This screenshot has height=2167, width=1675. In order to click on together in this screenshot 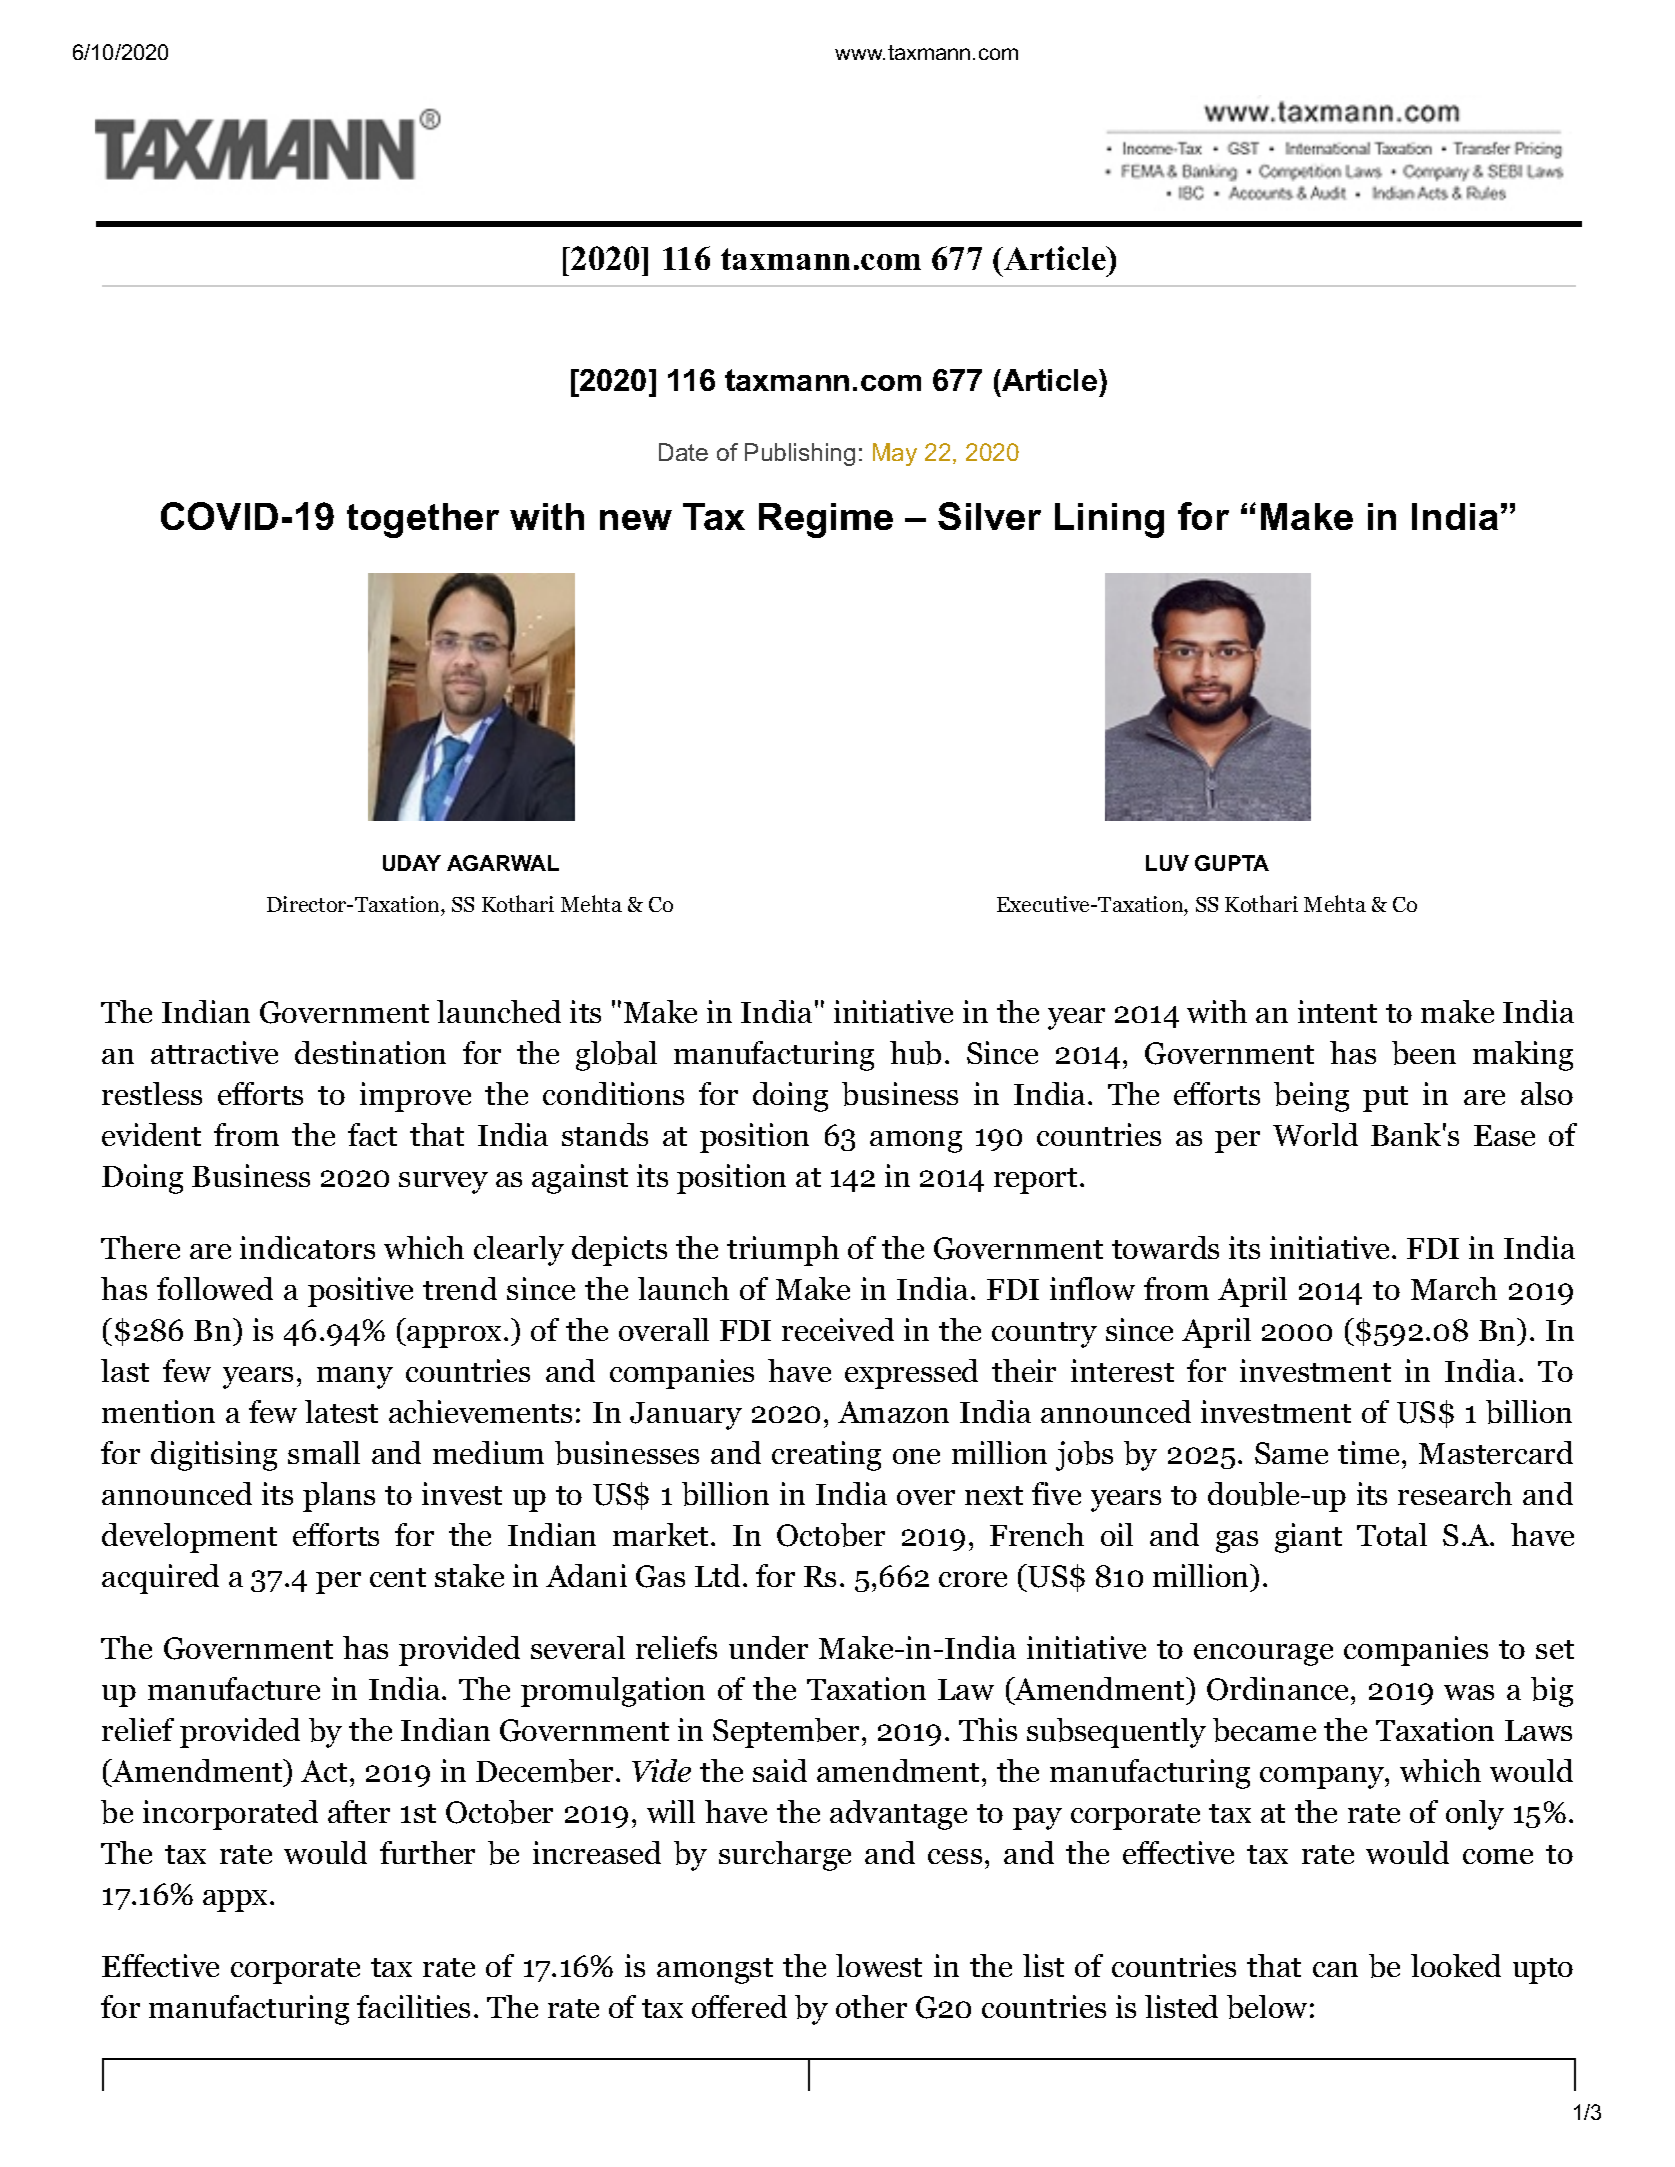, I will do `click(423, 520)`.
